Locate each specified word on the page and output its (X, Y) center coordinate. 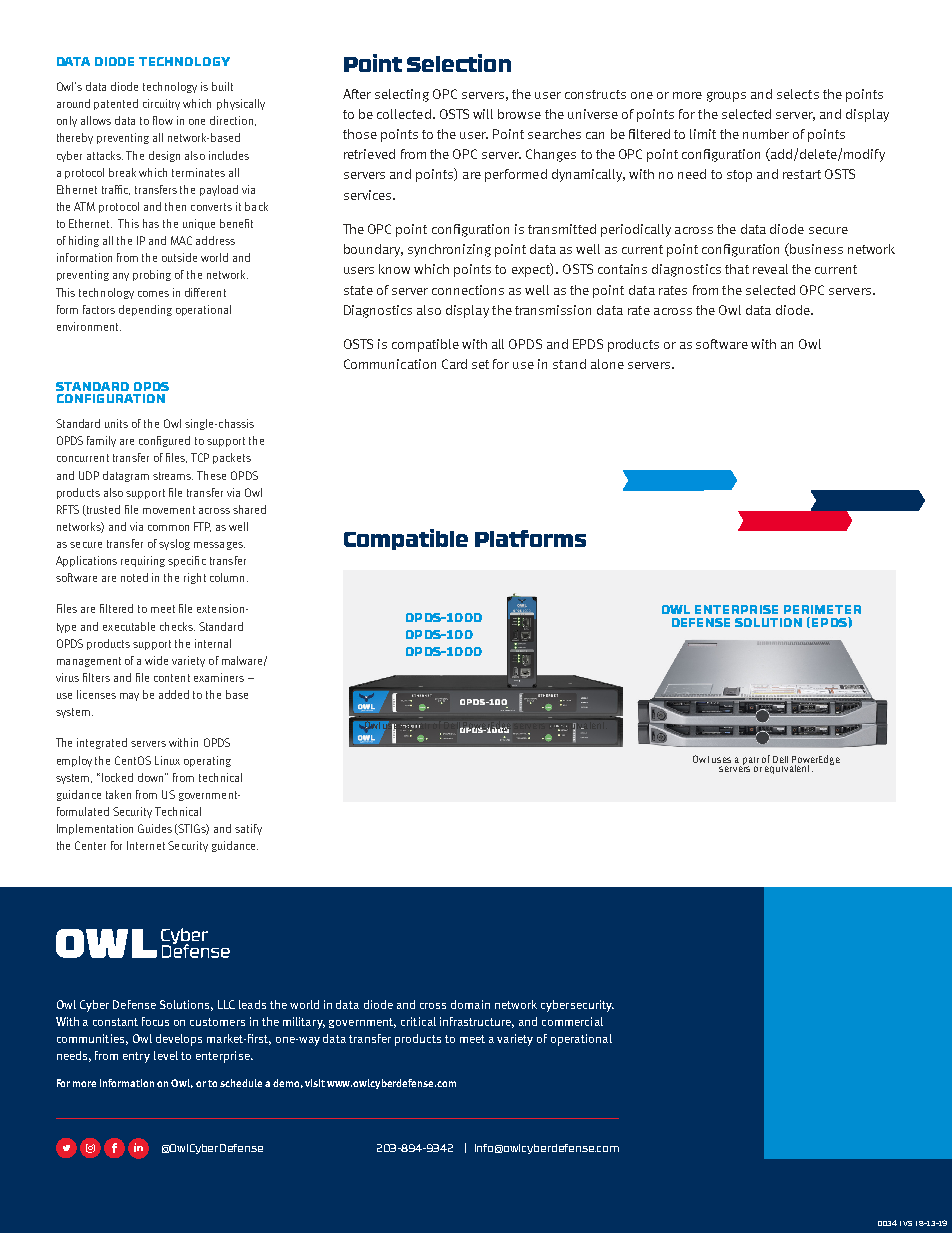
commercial (572, 1021)
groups (726, 97)
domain (470, 1004)
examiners (219, 677)
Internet (146, 845)
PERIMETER (822, 609)
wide (156, 660)
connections (468, 290)
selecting (402, 95)
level (166, 1055)
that (737, 269)
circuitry (161, 104)
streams (173, 476)
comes (153, 294)
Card (454, 364)
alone (607, 364)
